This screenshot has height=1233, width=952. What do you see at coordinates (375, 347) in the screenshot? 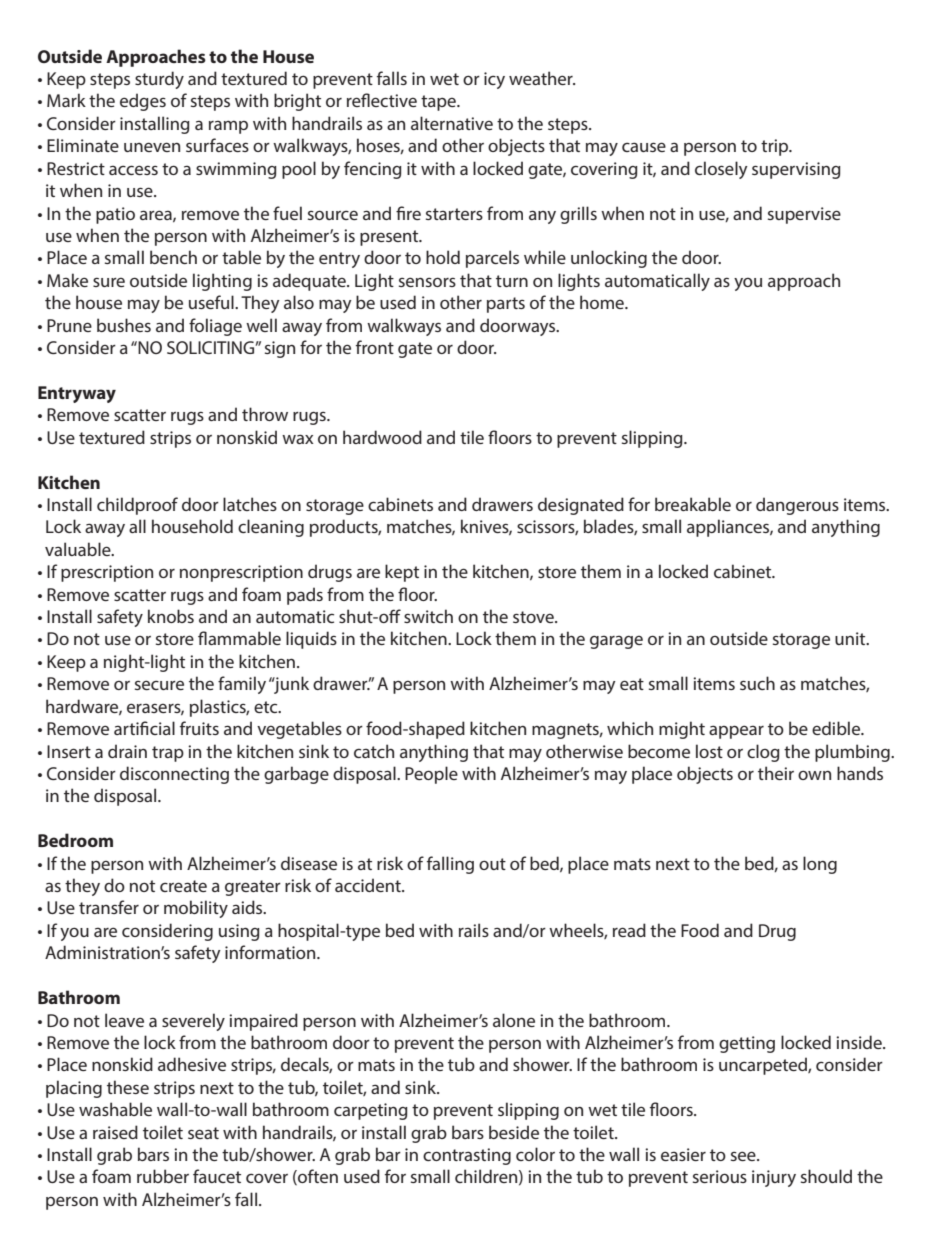
I see `front` at bounding box center [375, 347].
